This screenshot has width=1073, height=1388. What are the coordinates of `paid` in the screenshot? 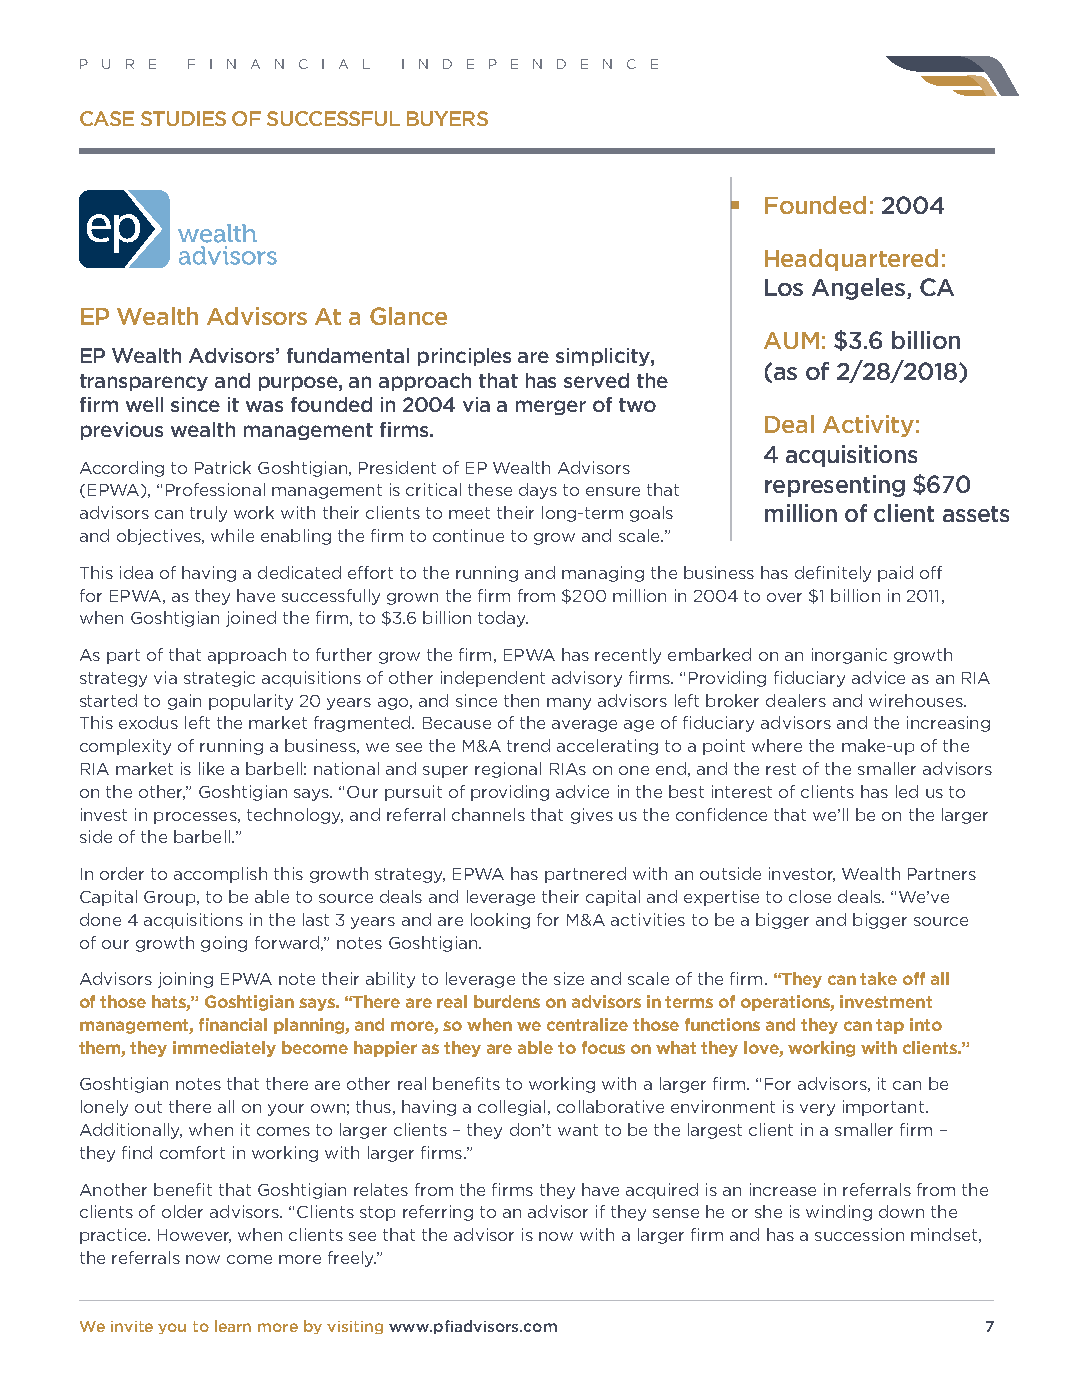 It's located at (895, 574).
